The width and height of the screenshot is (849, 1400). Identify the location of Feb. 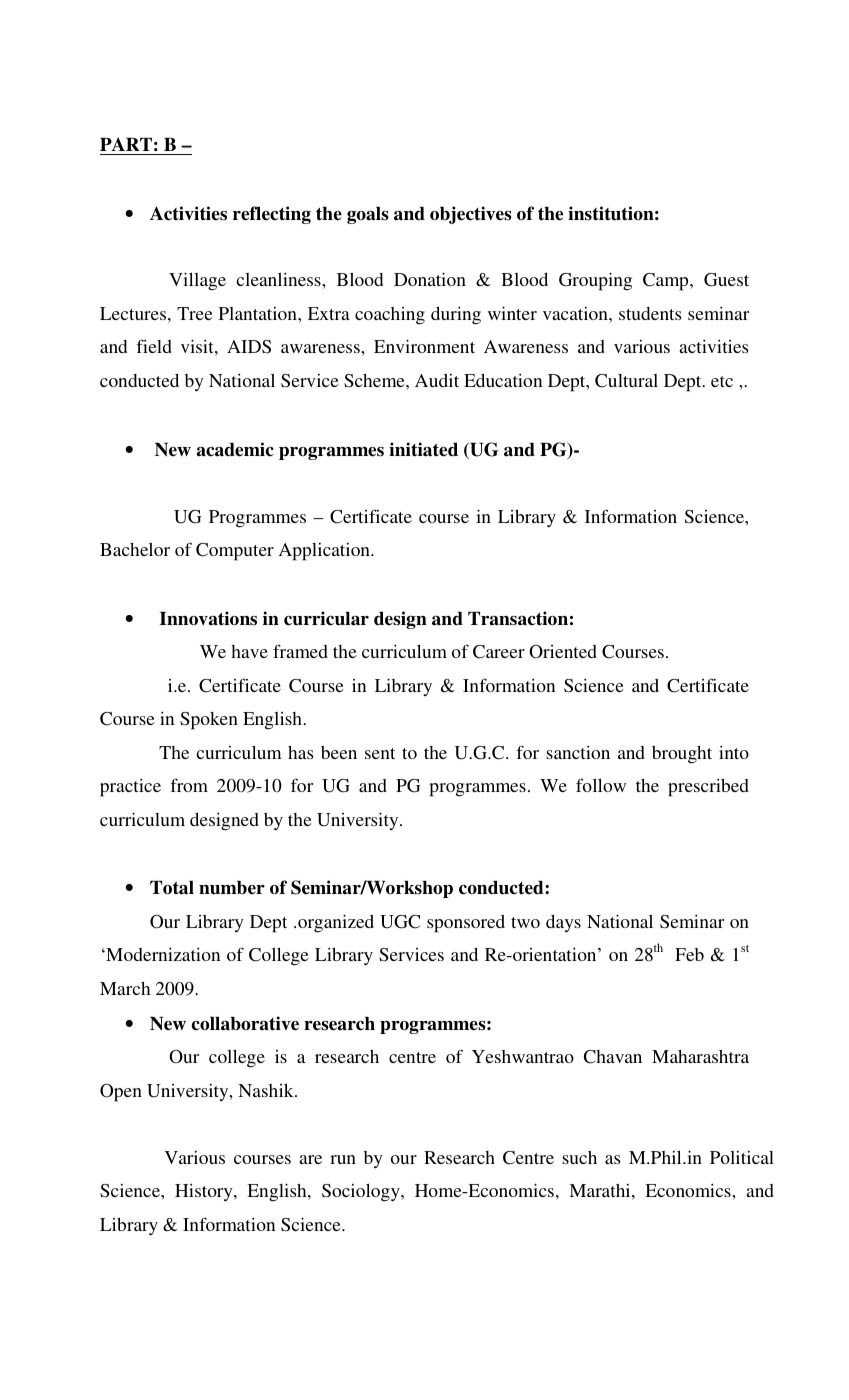
(689, 954).
